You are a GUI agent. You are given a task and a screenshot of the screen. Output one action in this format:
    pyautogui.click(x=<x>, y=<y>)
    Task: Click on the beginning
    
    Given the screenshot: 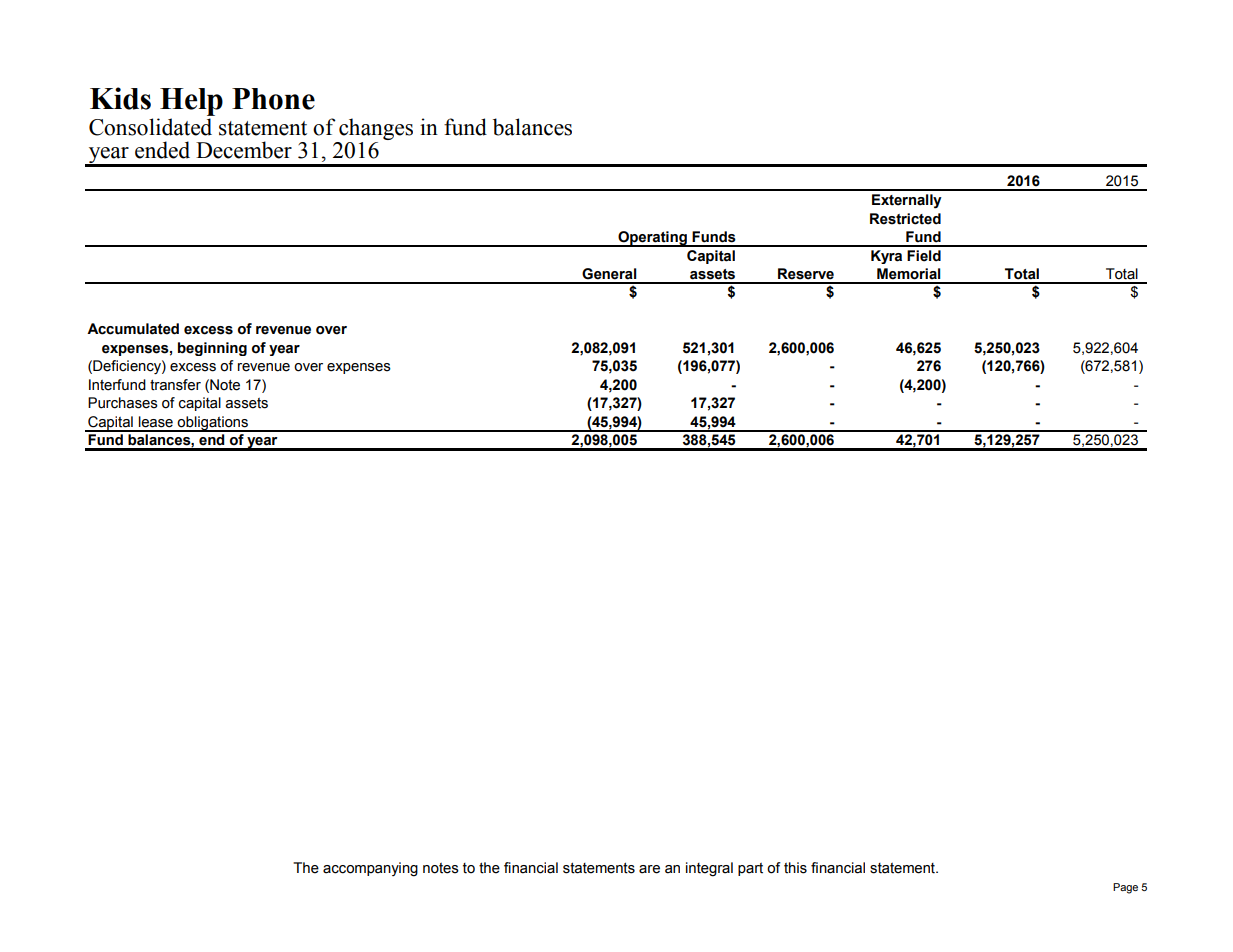 What is the action you would take?
    pyautogui.click(x=212, y=349)
